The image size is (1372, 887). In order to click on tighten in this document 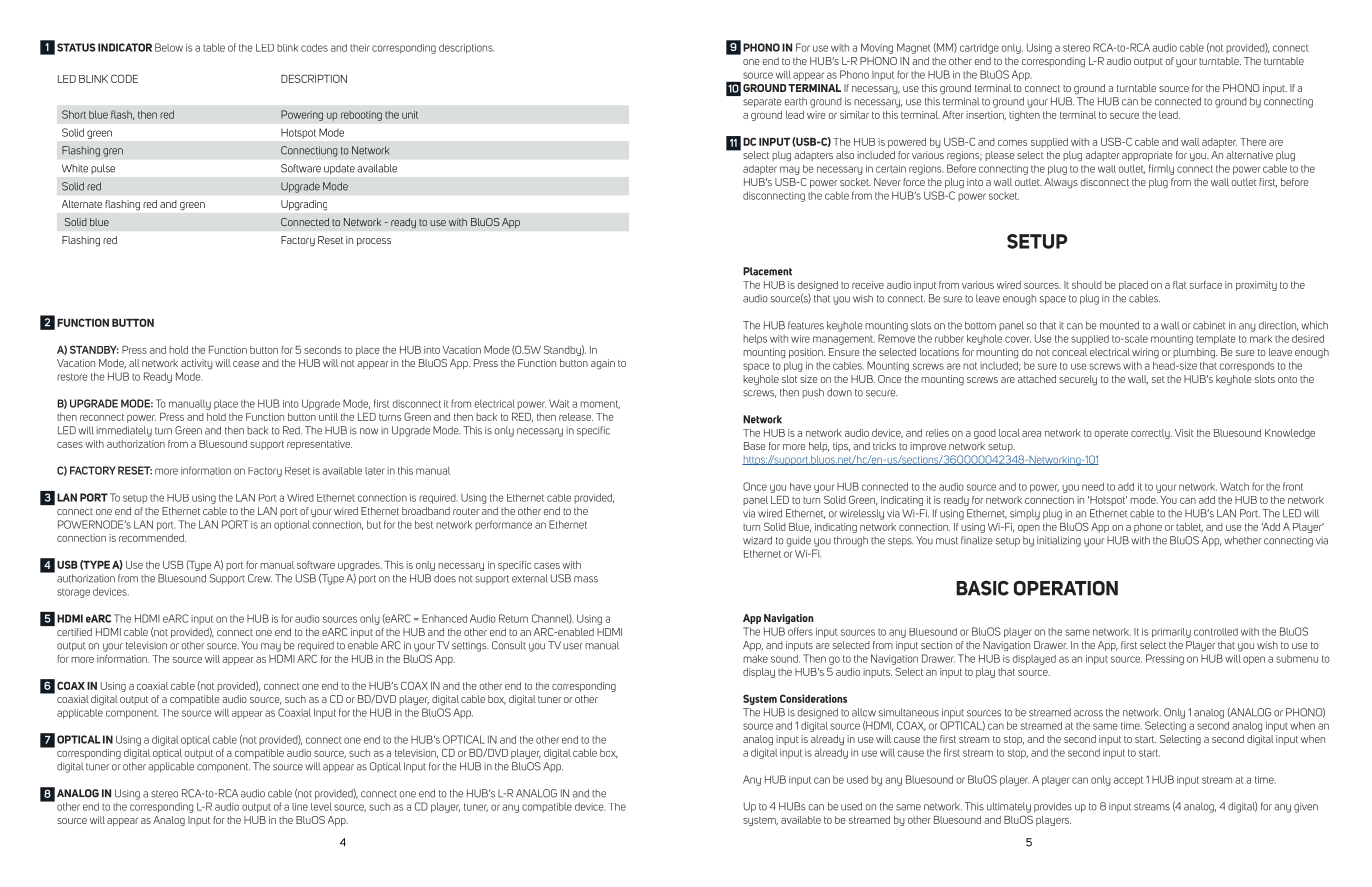, I will do `click(1024, 116)`.
